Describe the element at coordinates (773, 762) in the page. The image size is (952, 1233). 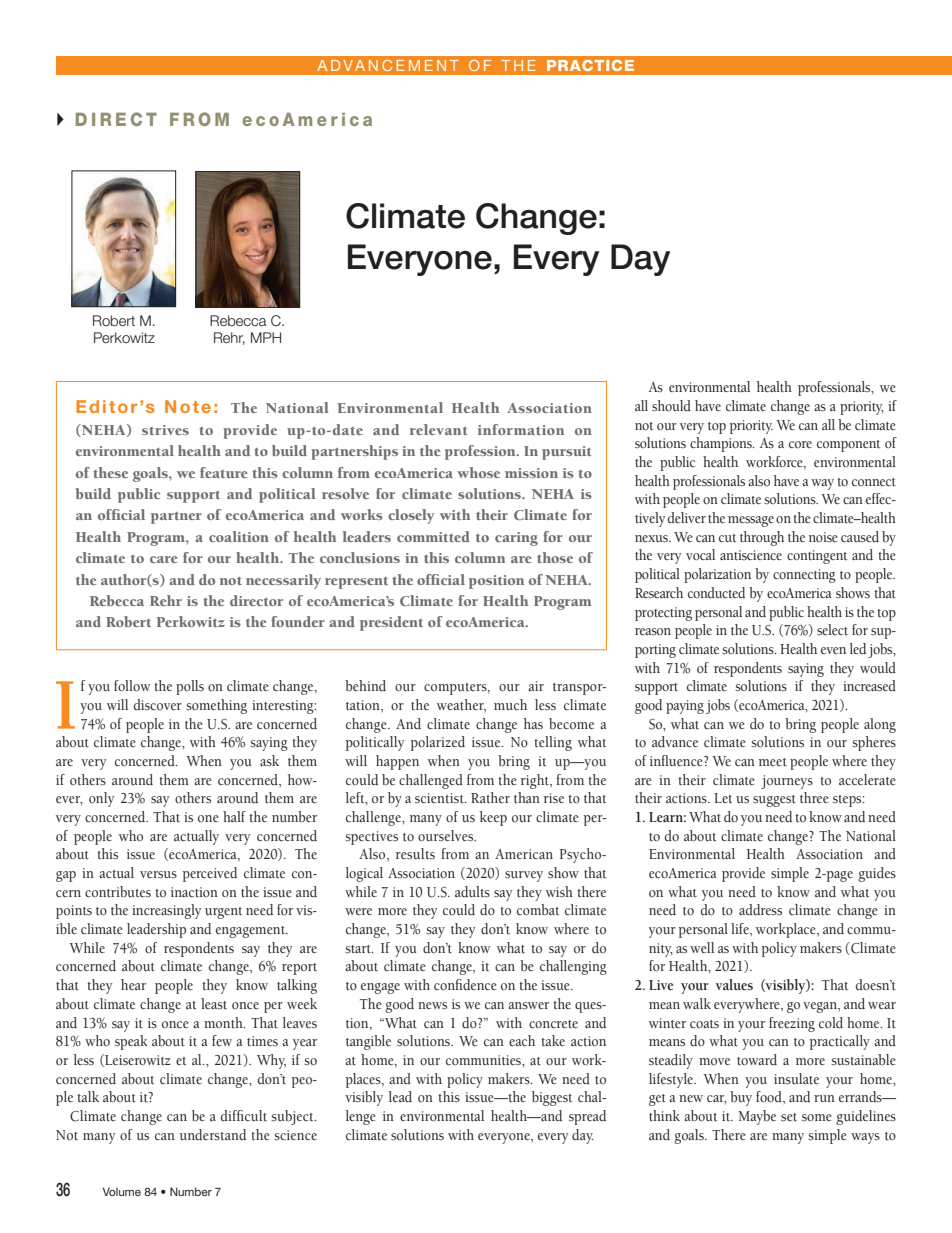
I see `meet` at that location.
